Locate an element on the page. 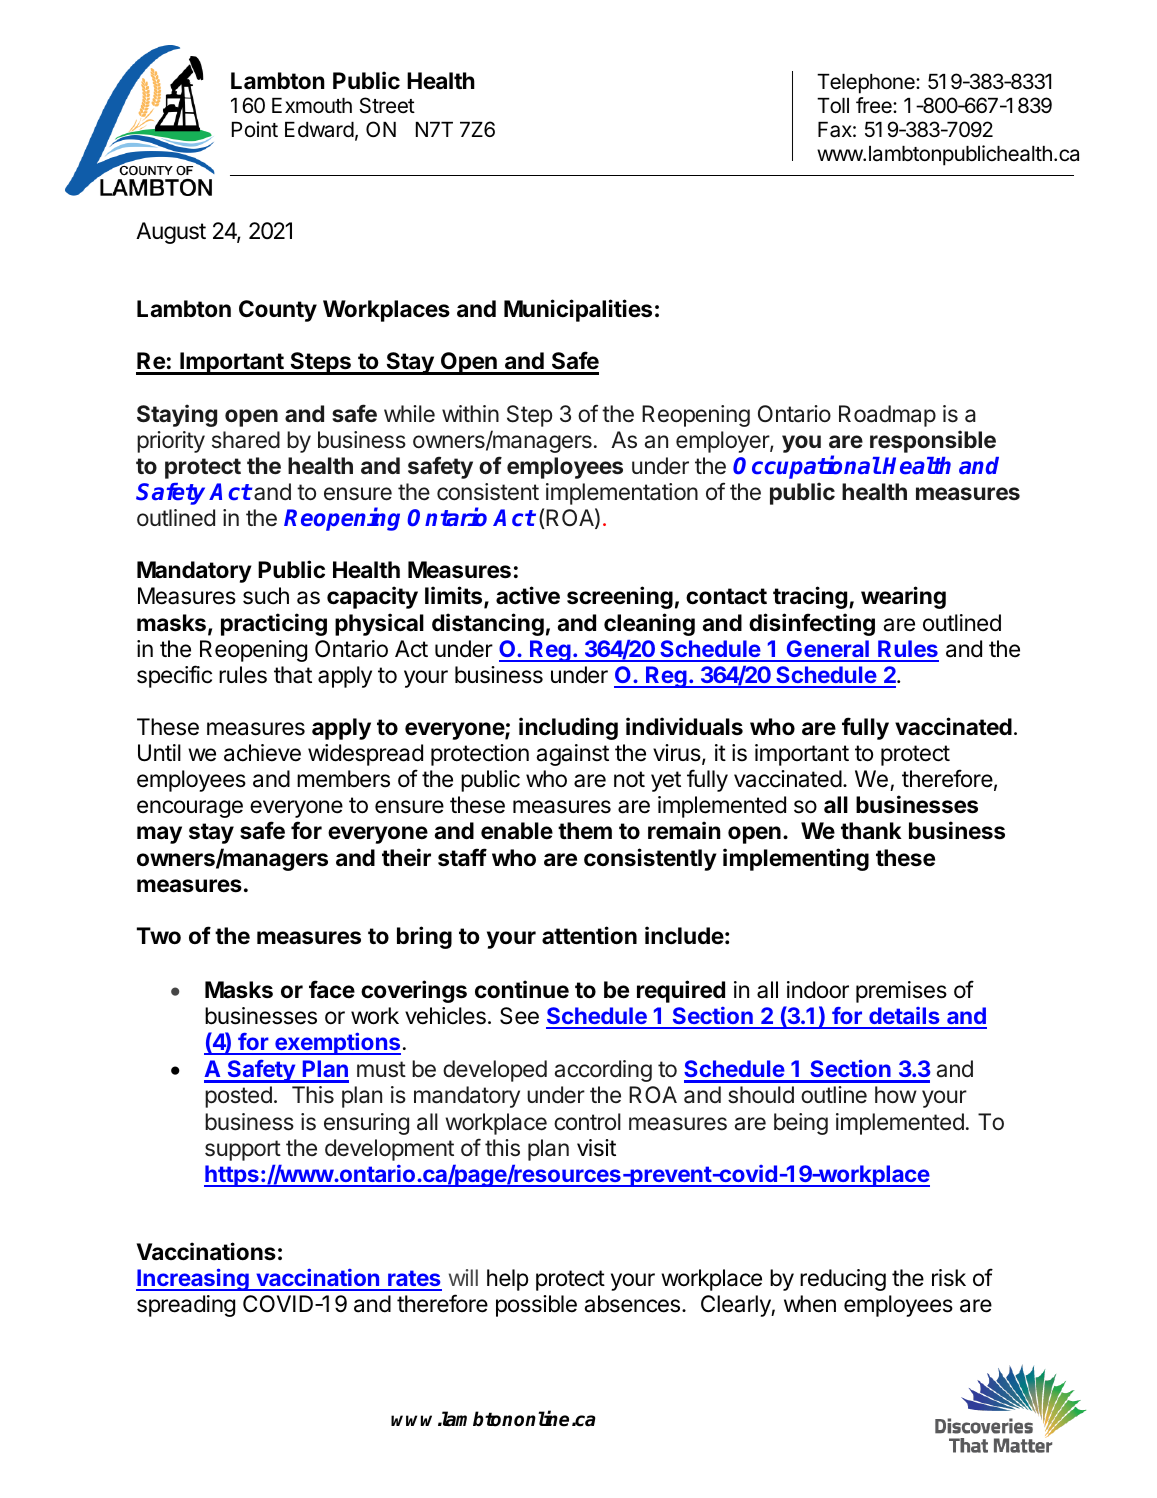 This document has width=1157, height=1498. continue is located at coordinates (522, 989).
